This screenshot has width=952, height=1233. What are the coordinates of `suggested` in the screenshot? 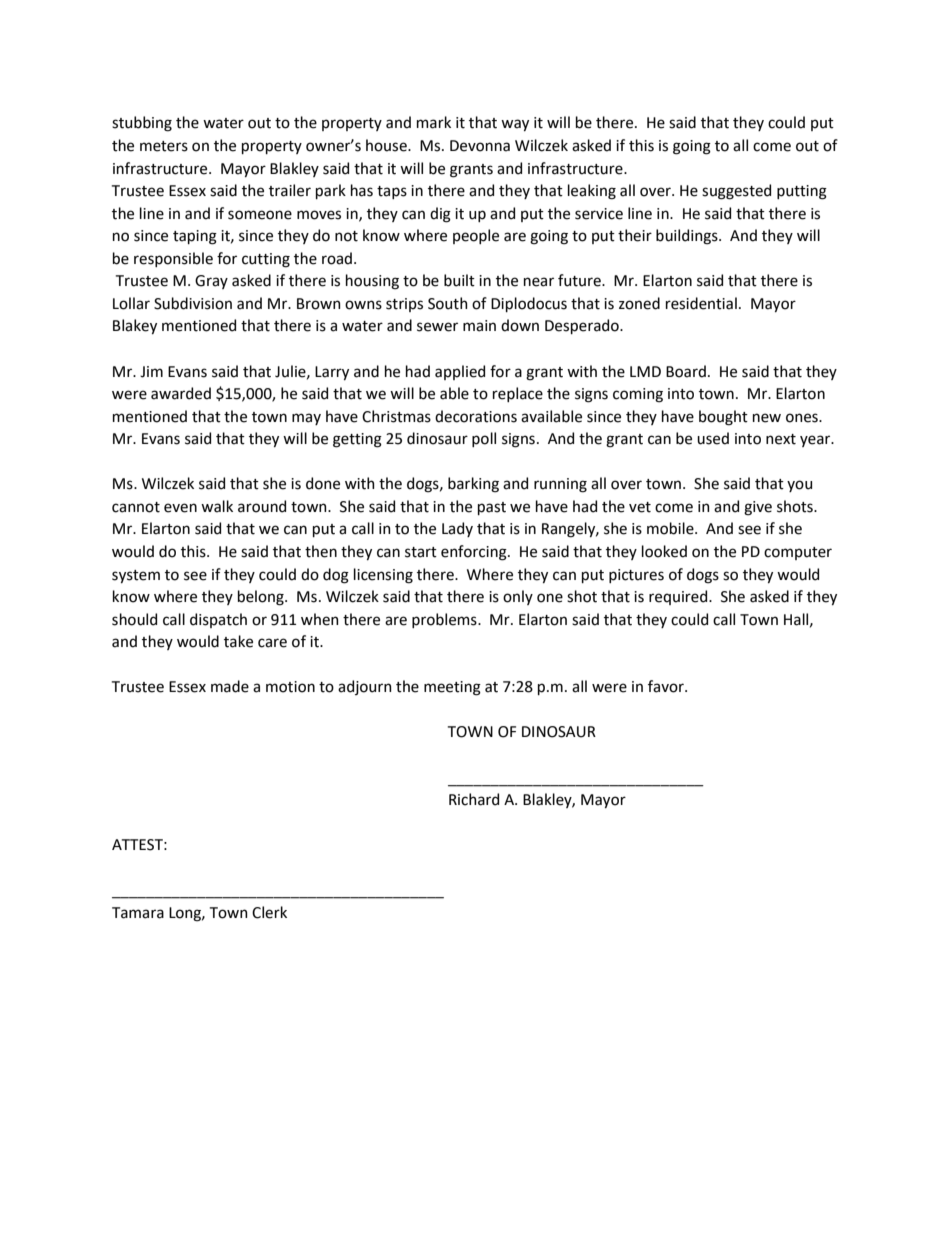 It's located at (736, 192).
